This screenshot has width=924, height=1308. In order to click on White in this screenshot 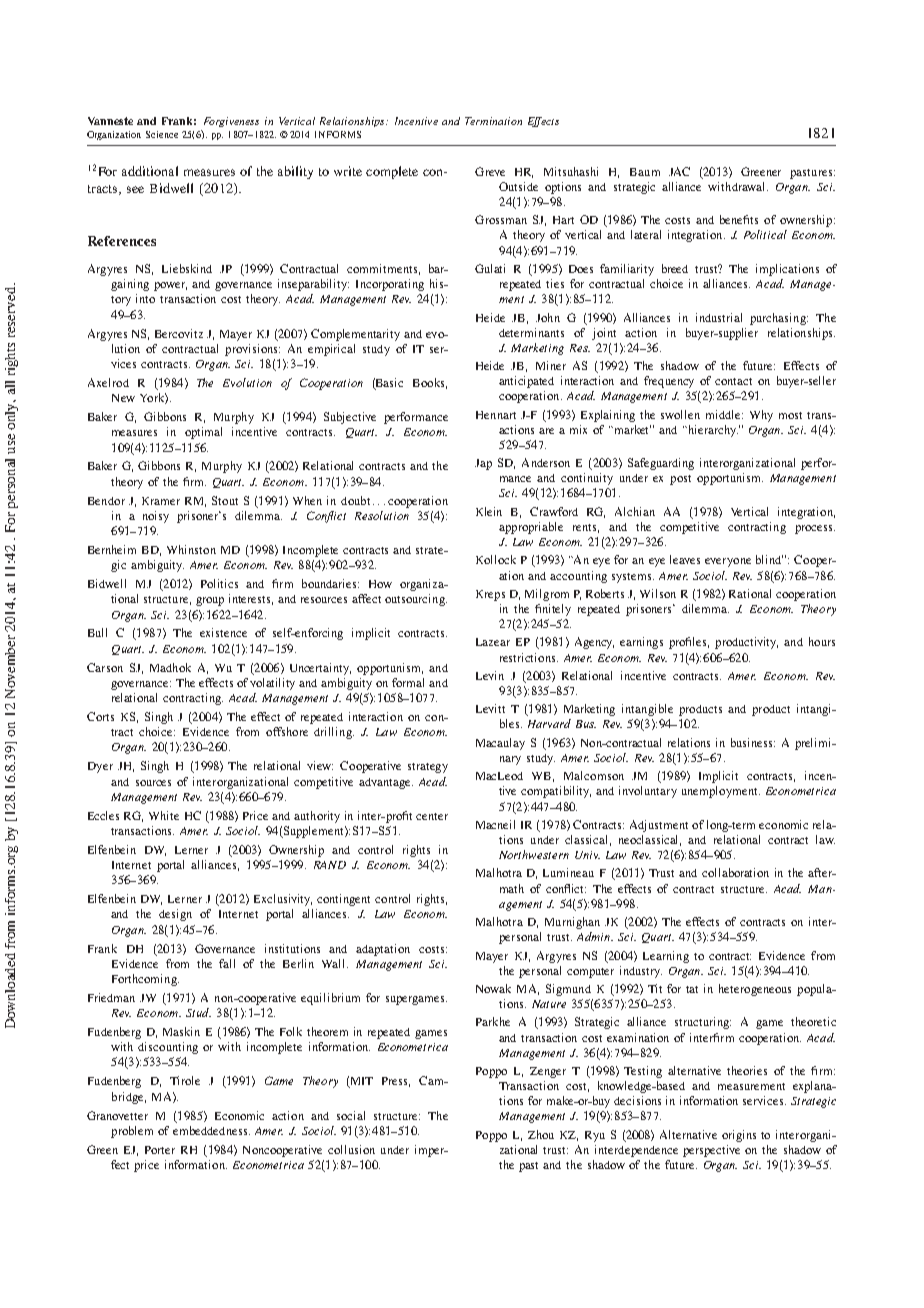, I will do `click(164, 815)`.
